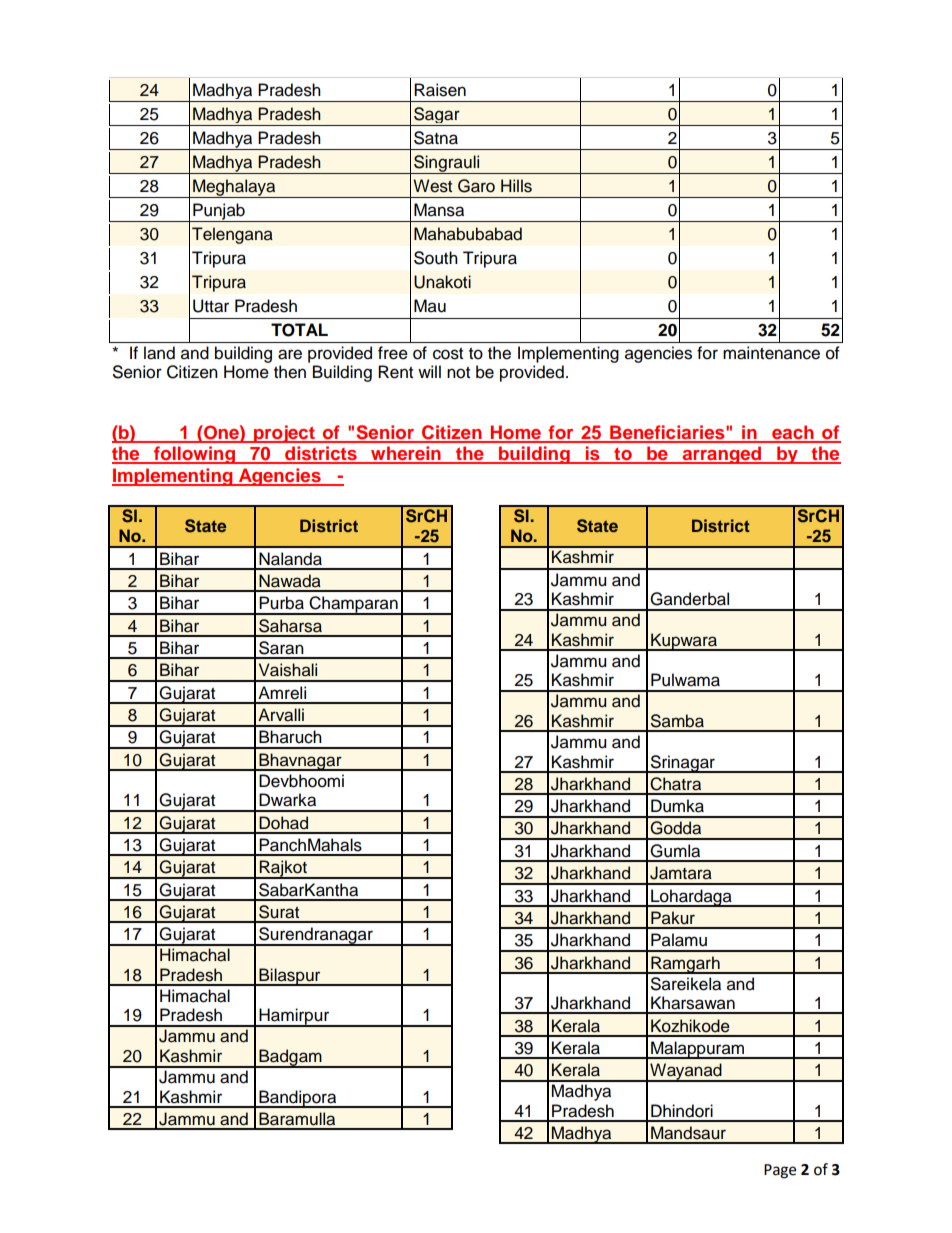  What do you see at coordinates (234, 188) in the page?
I see `Meghalaya` at bounding box center [234, 188].
